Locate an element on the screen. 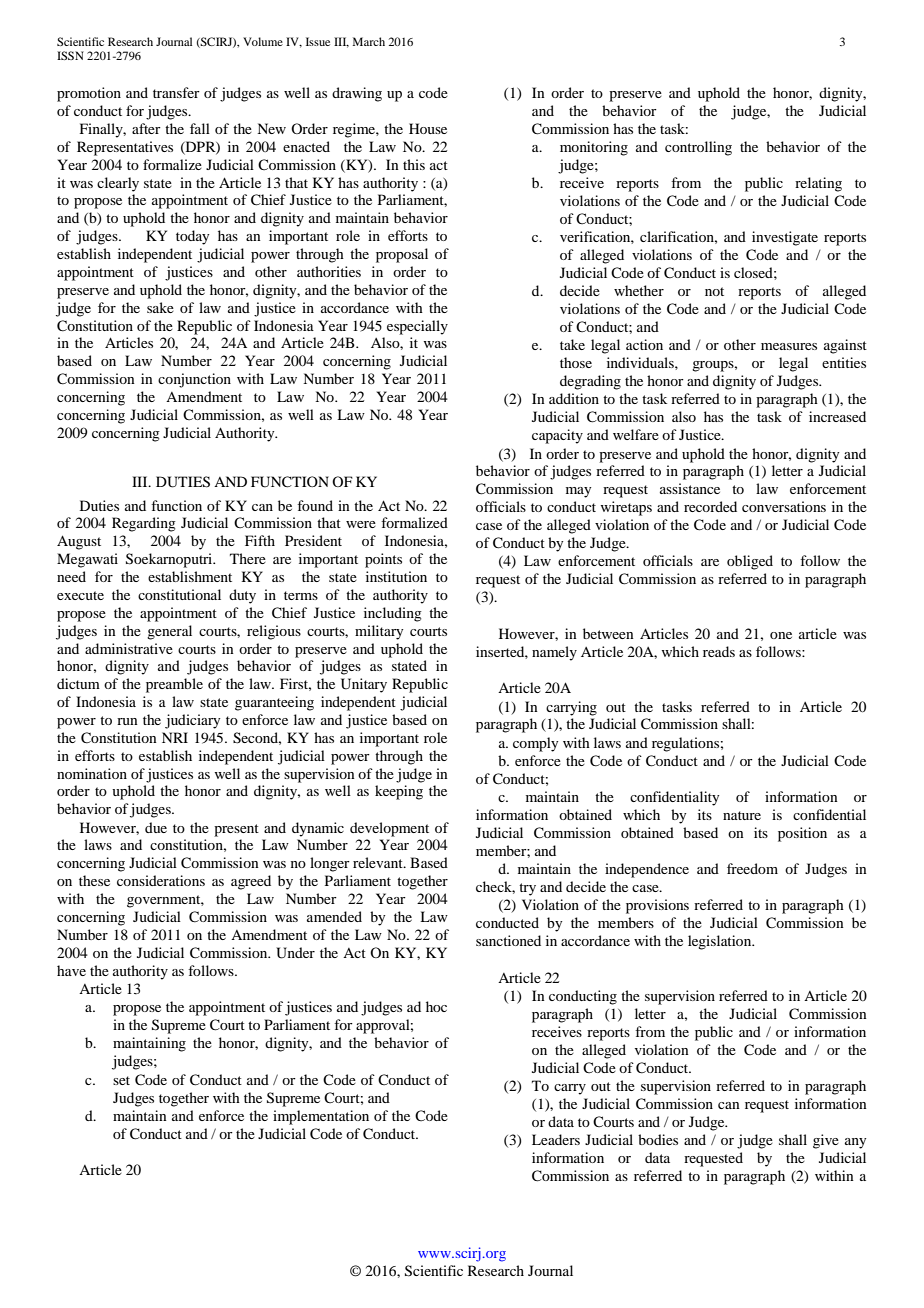 The image size is (924, 1308). Leaders is located at coordinates (556, 1139).
